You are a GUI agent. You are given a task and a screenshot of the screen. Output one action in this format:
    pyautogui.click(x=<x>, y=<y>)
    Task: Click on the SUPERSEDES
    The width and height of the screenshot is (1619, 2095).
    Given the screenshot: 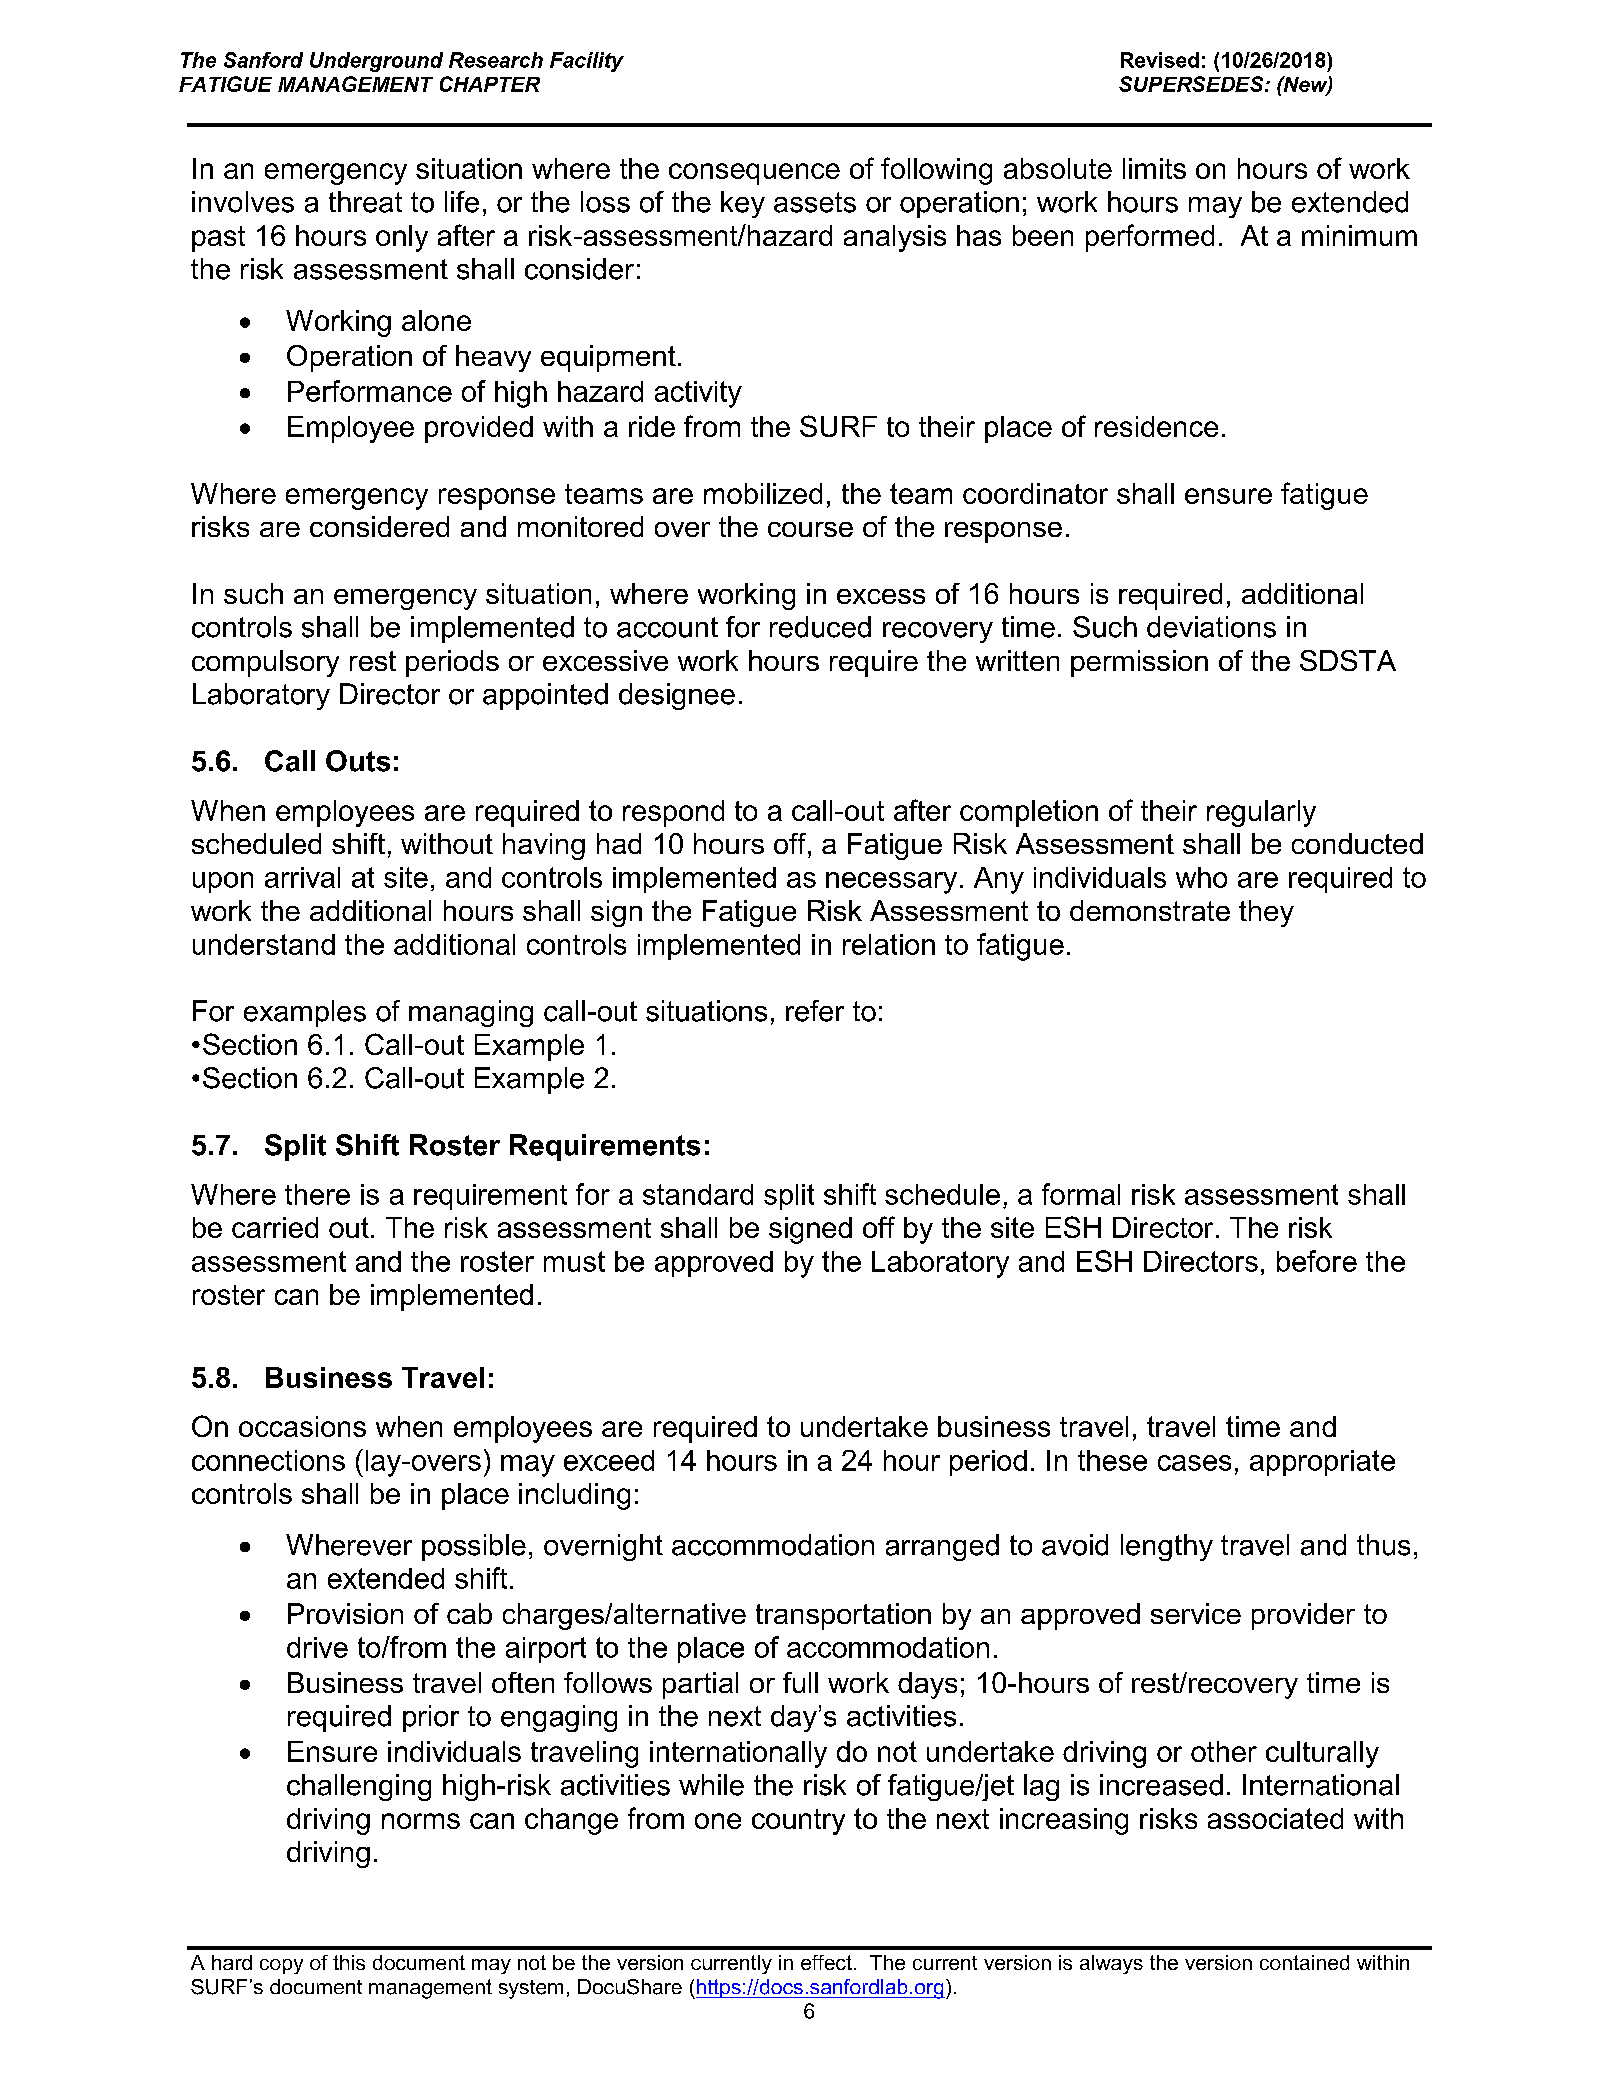 What is the action you would take?
    pyautogui.click(x=1192, y=84)
